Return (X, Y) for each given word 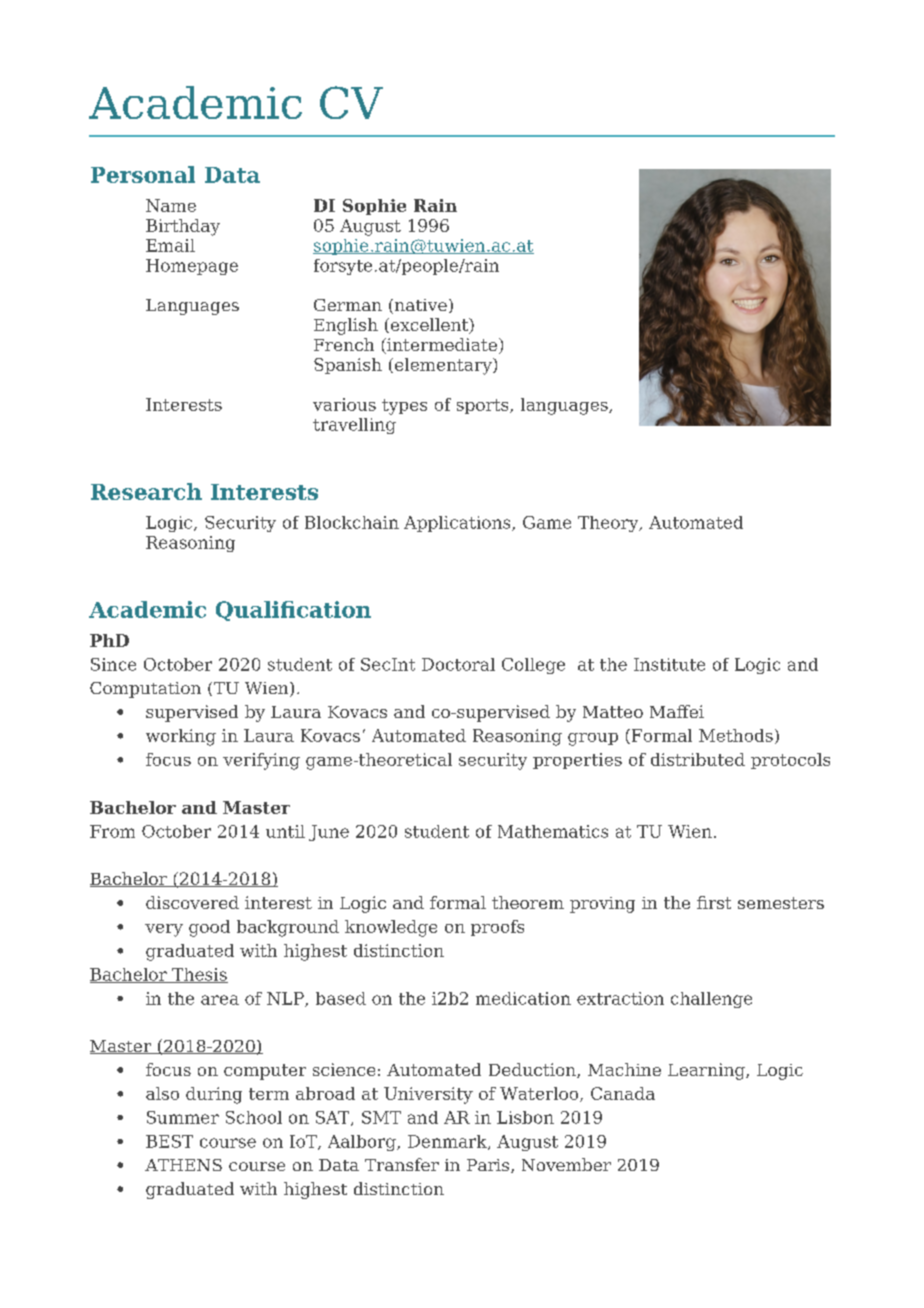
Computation (145, 690)
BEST (169, 1141)
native (419, 306)
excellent (431, 326)
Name (171, 205)
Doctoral (458, 664)
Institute (669, 664)
